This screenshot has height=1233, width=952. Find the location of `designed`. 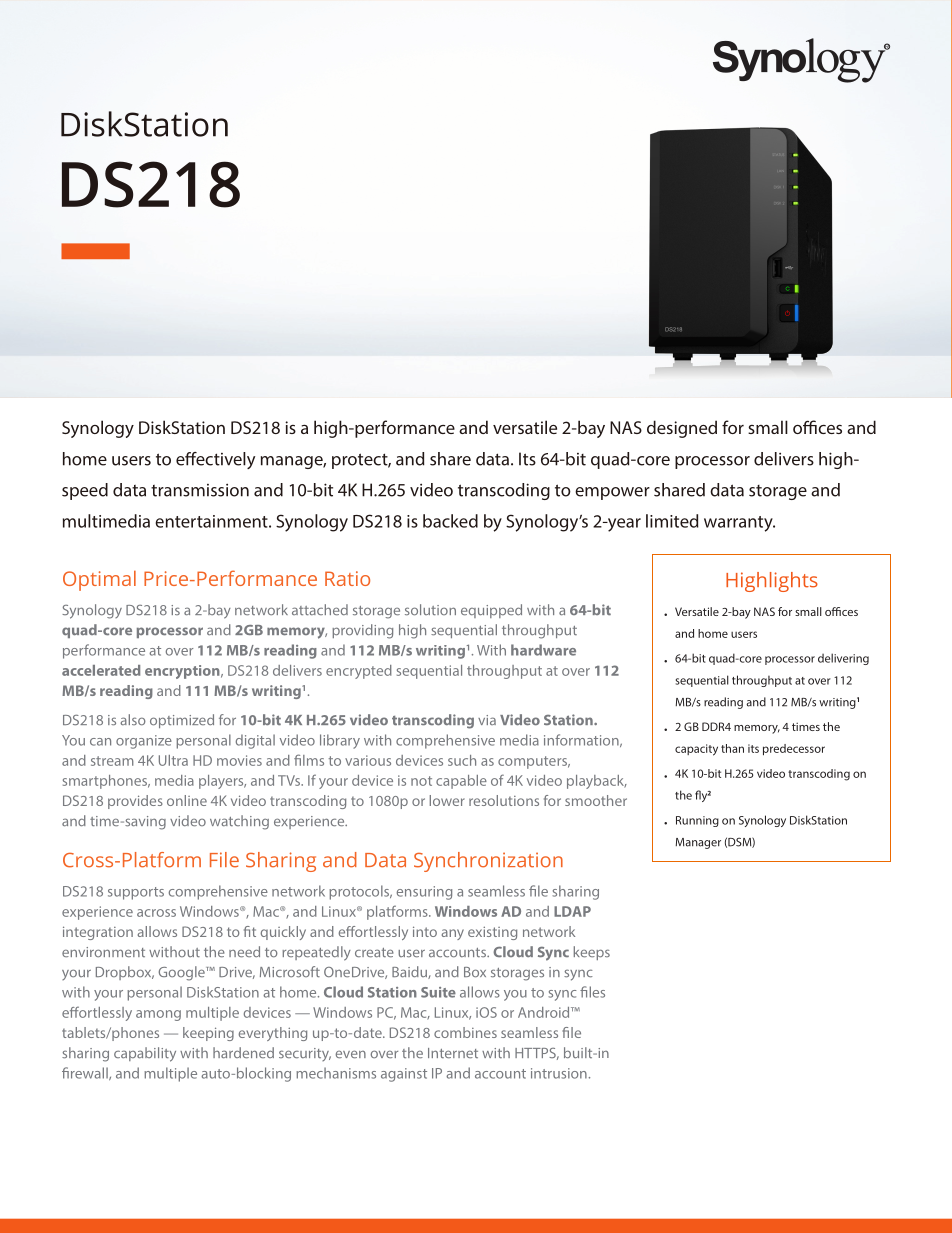

designed is located at coordinates (682, 429).
